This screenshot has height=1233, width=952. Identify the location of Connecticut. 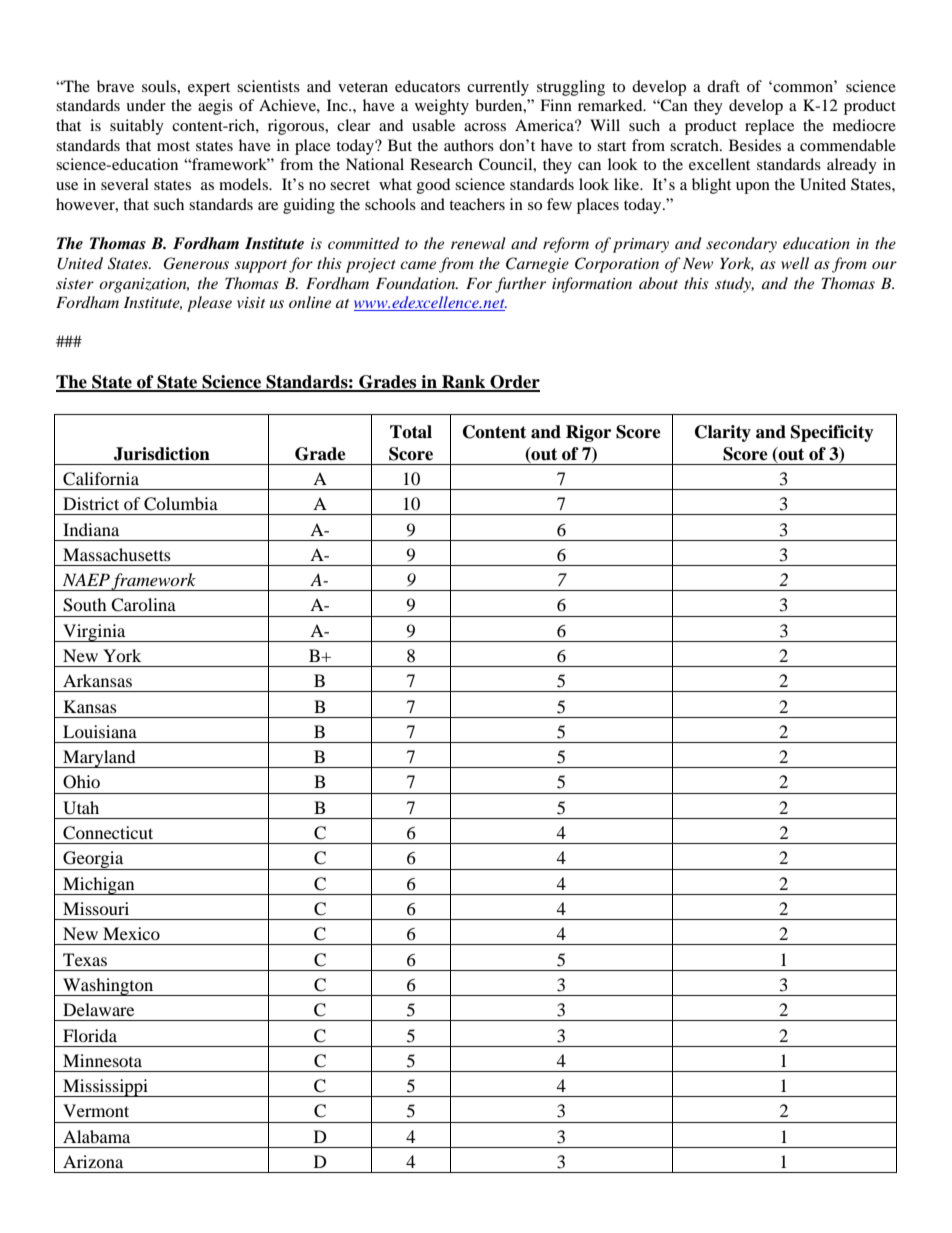
(108, 833).
